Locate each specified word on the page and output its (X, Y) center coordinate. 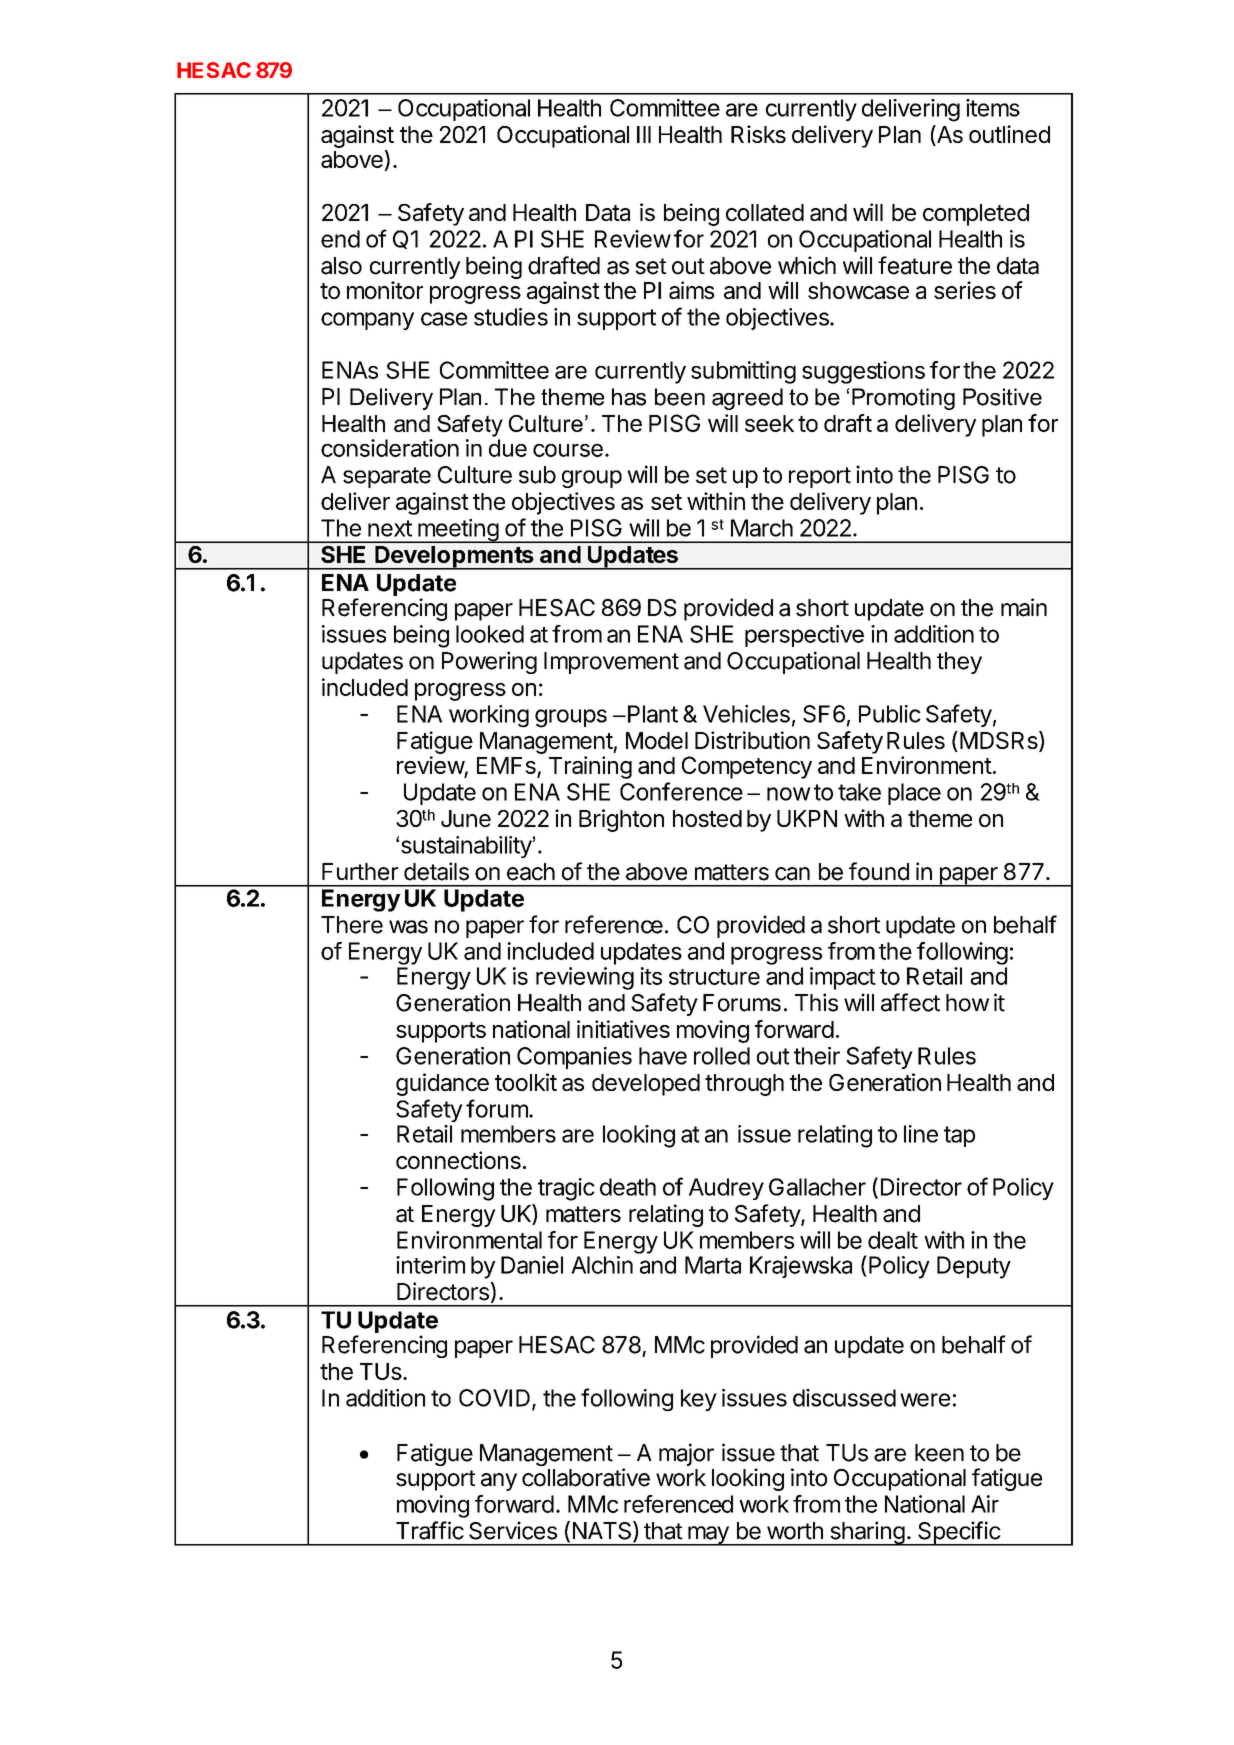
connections (458, 1160)
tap (959, 1136)
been (680, 397)
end (340, 239)
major (686, 1454)
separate (387, 477)
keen (939, 1453)
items (993, 108)
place (914, 794)
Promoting (903, 399)
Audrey (726, 1189)
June (466, 818)
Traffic (430, 1530)
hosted (707, 818)
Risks (758, 134)
